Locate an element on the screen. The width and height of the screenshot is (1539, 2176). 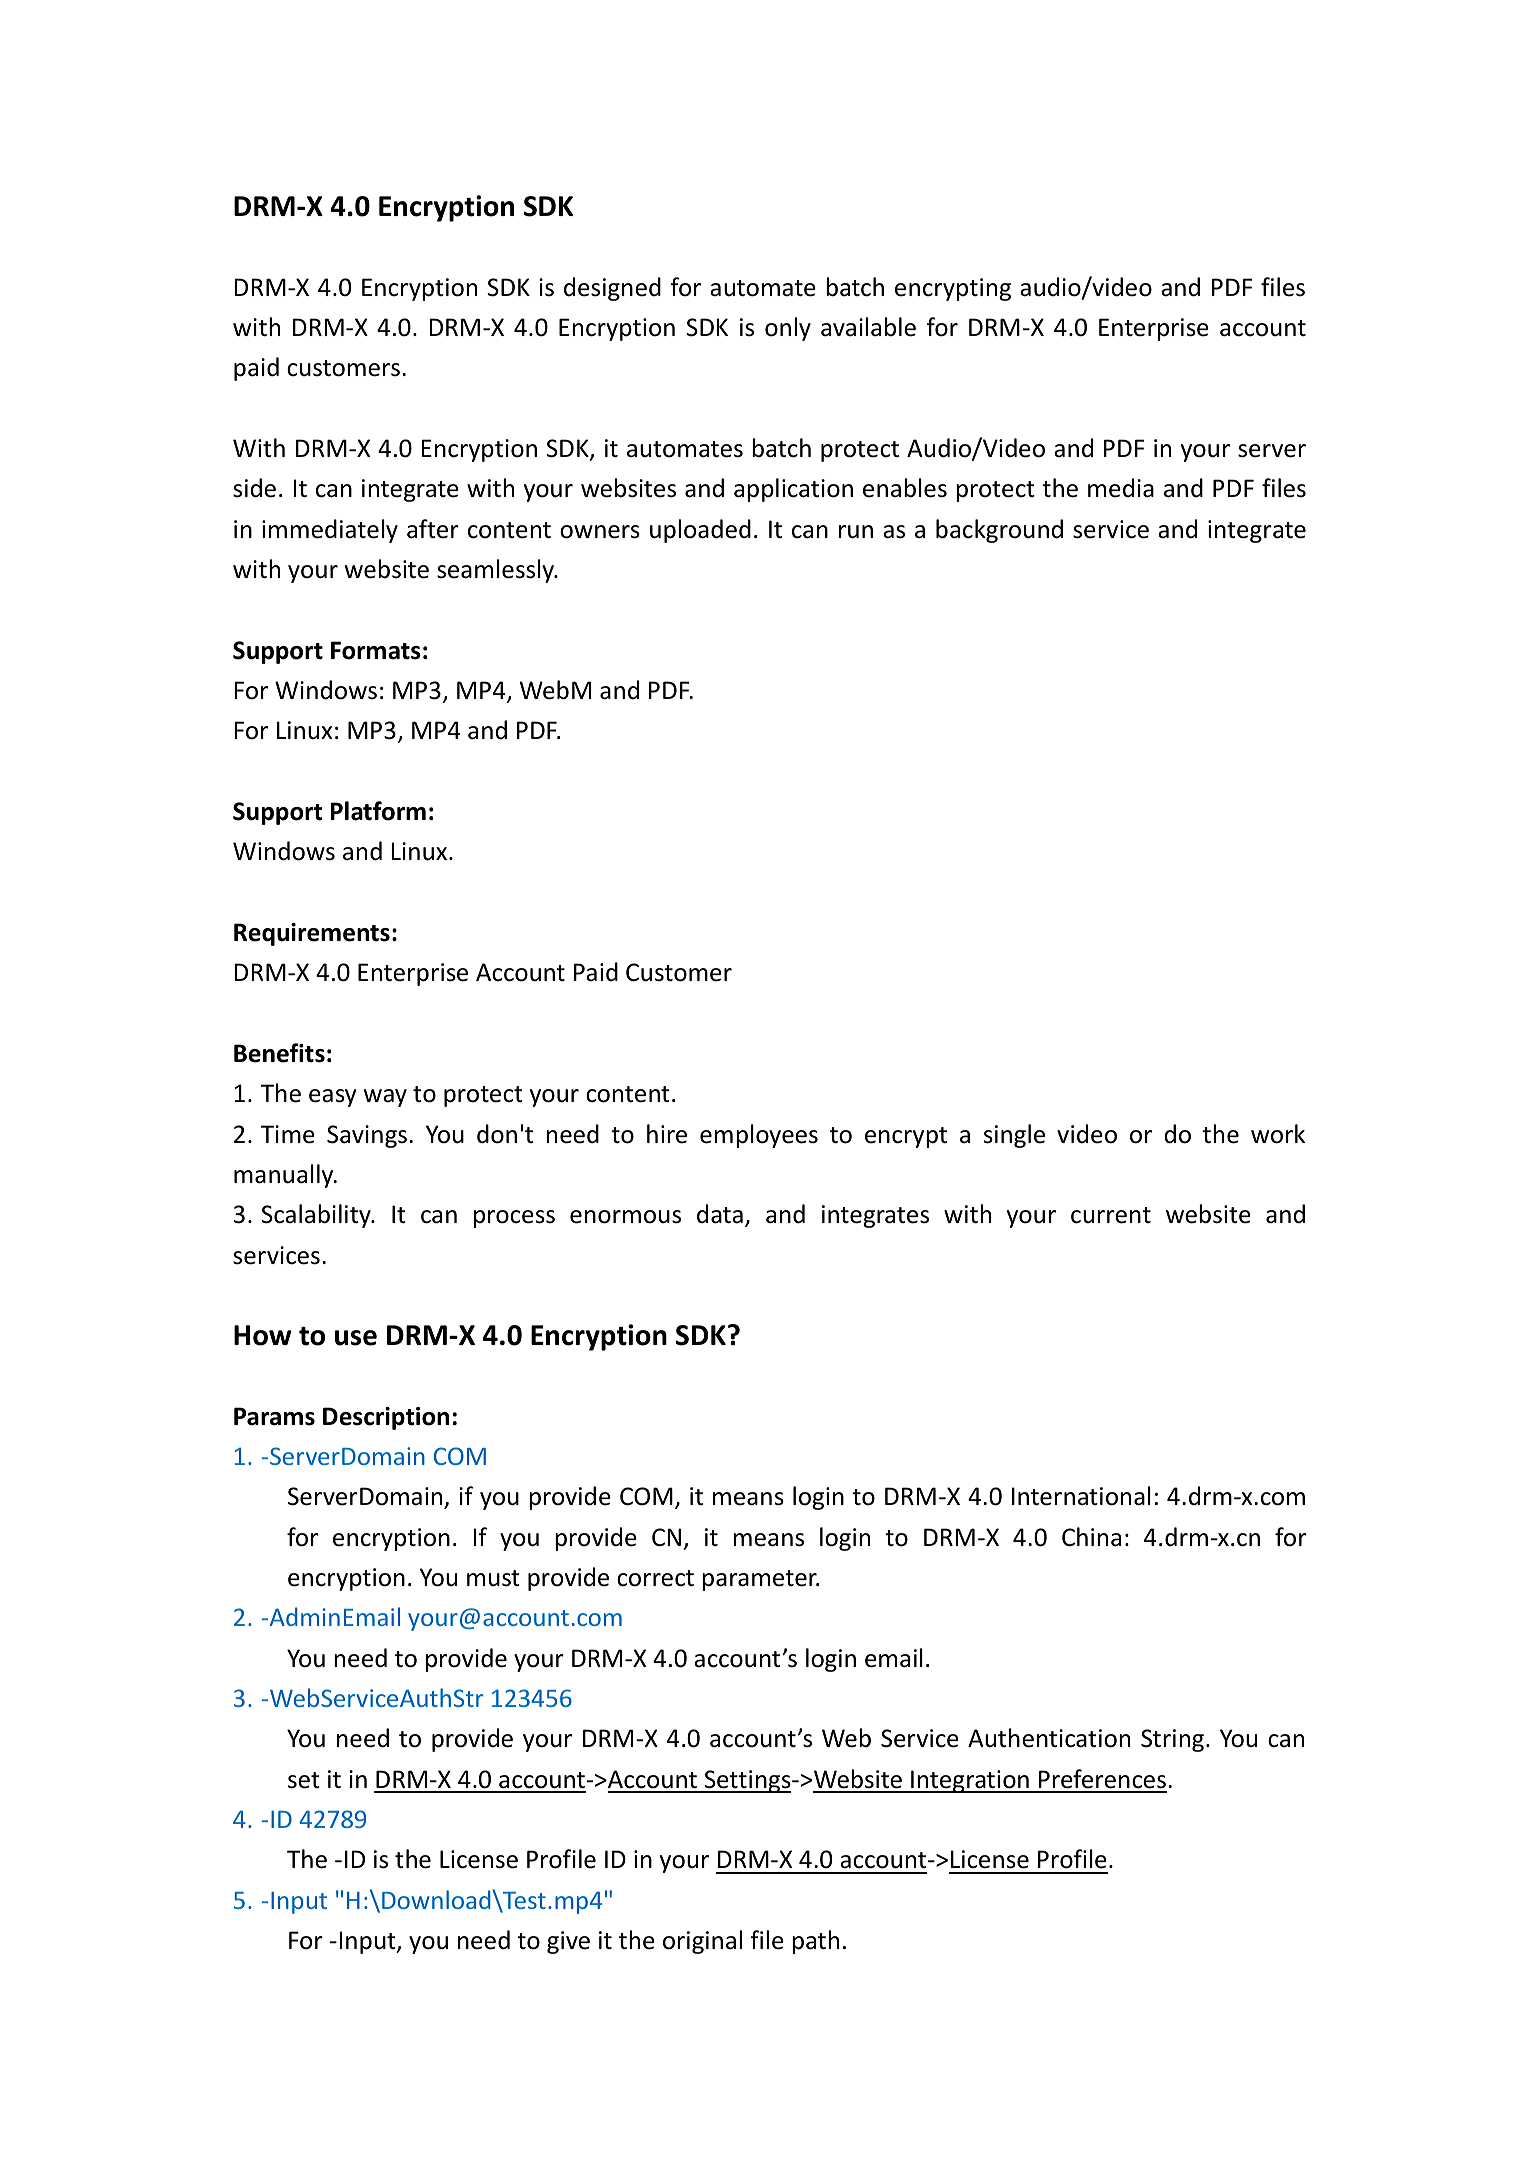
employees is located at coordinates (759, 1136).
